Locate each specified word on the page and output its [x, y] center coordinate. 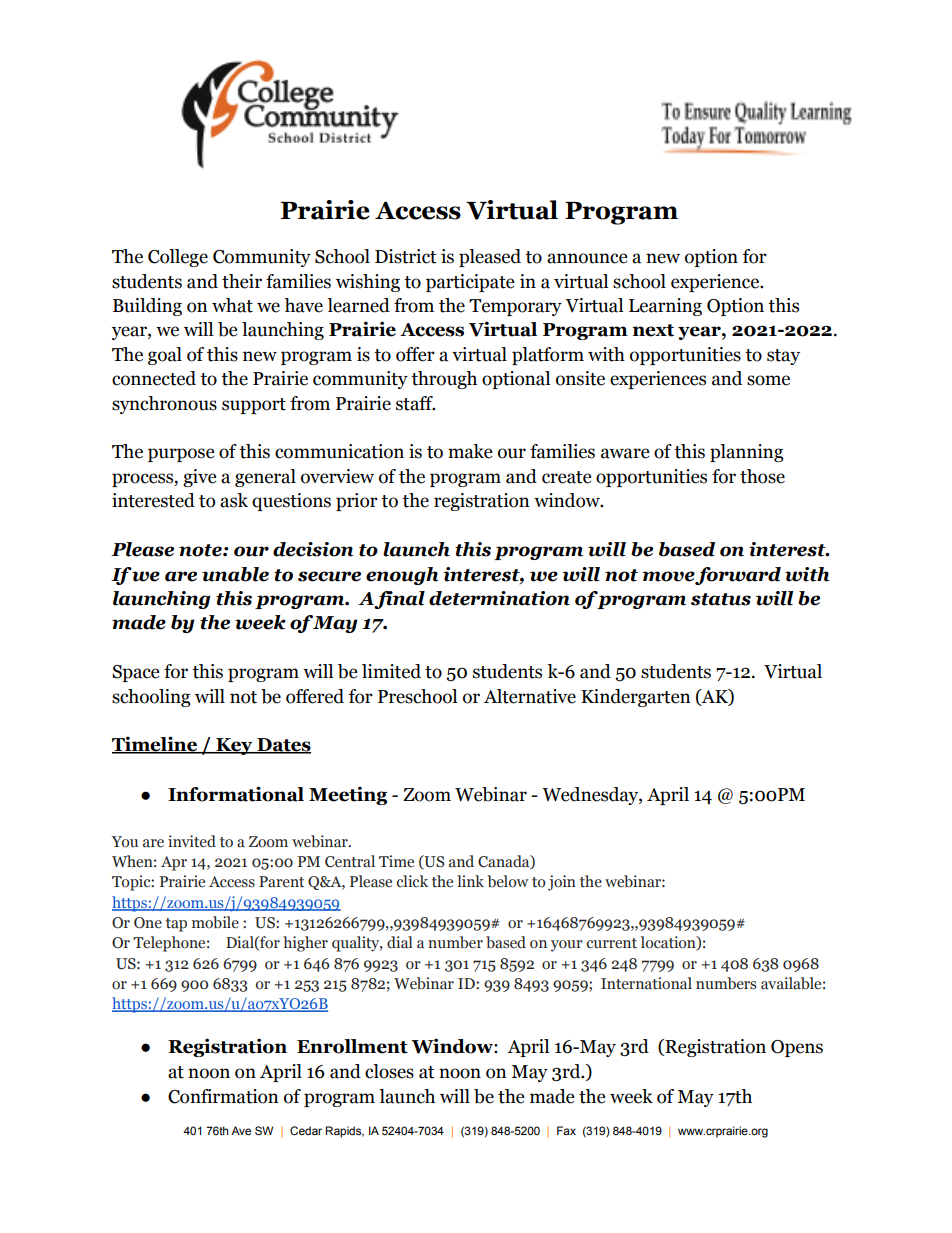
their [242, 281]
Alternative [530, 696]
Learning [665, 307]
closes [389, 1071]
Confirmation [223, 1096]
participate [470, 283]
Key [234, 746]
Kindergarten [636, 698]
